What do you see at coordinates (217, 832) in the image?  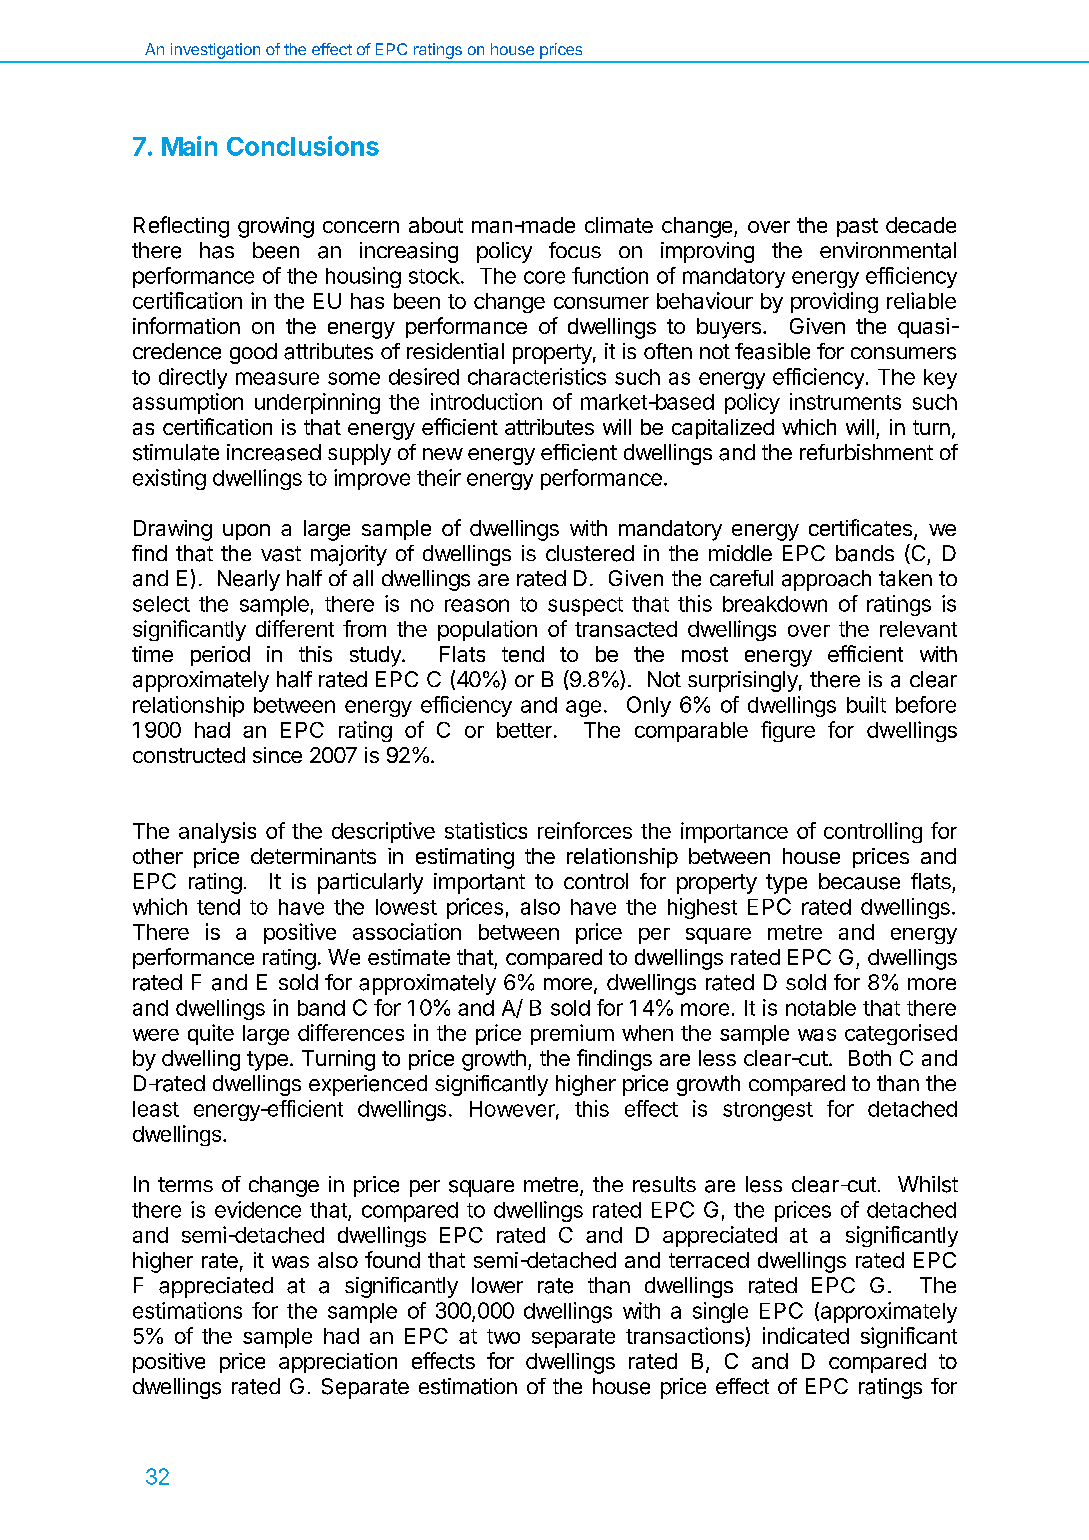 I see `analysis` at bounding box center [217, 832].
